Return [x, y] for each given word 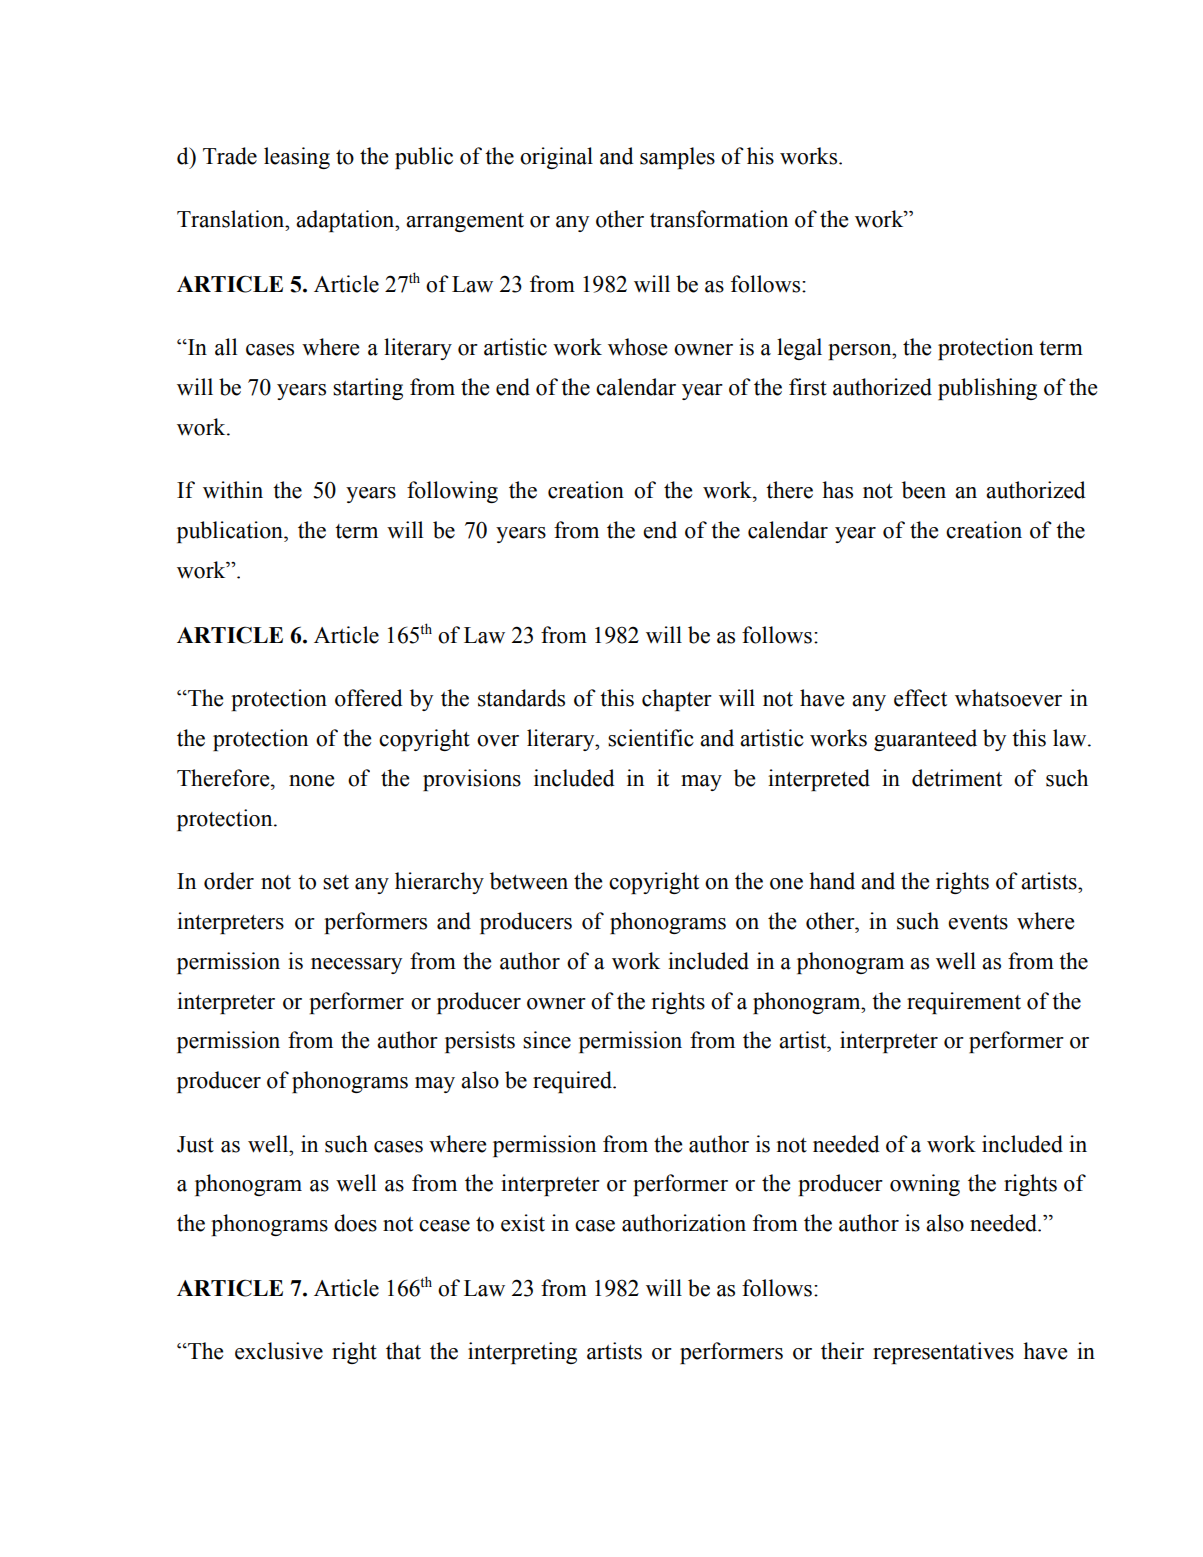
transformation [719, 219]
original [556, 158]
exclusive [279, 1351]
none [311, 781]
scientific [651, 738]
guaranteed [925, 740]
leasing [297, 158]
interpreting [522, 1353]
